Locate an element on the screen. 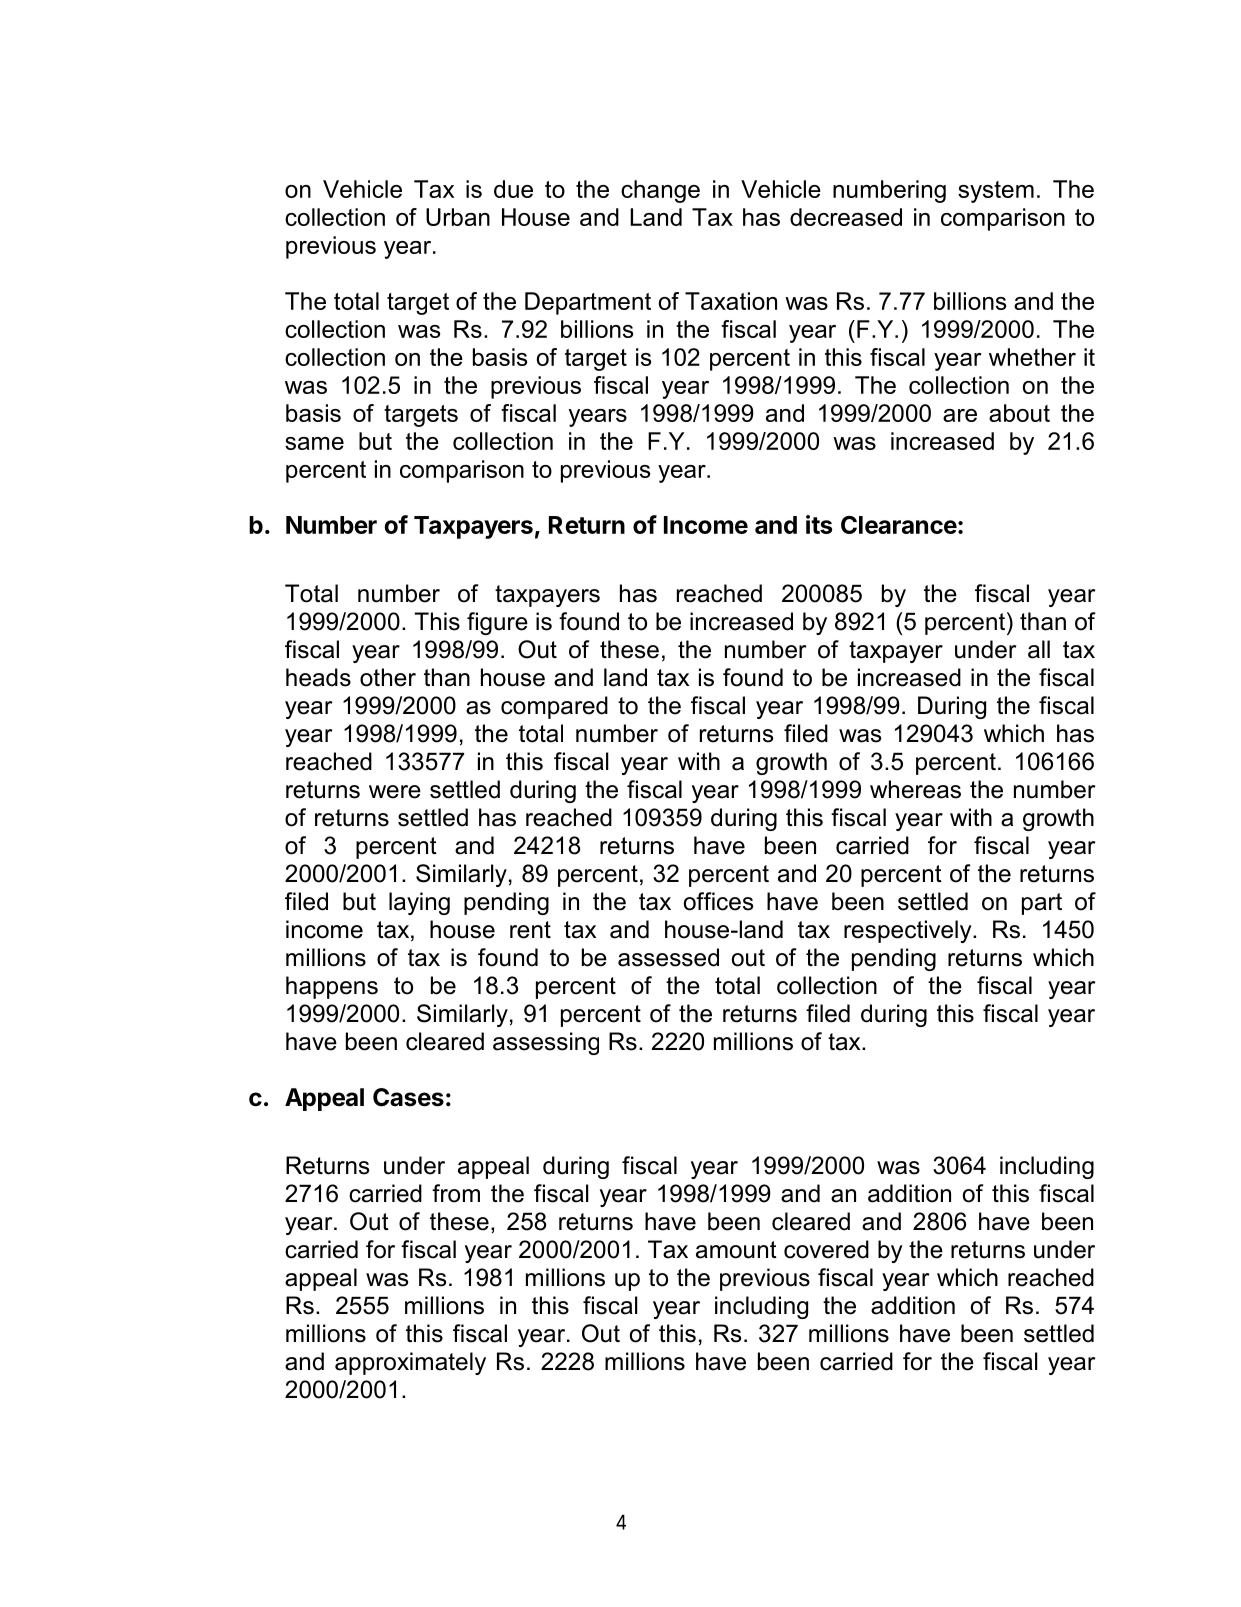 This screenshot has height=1607, width=1241. Urban is located at coordinates (458, 217).
